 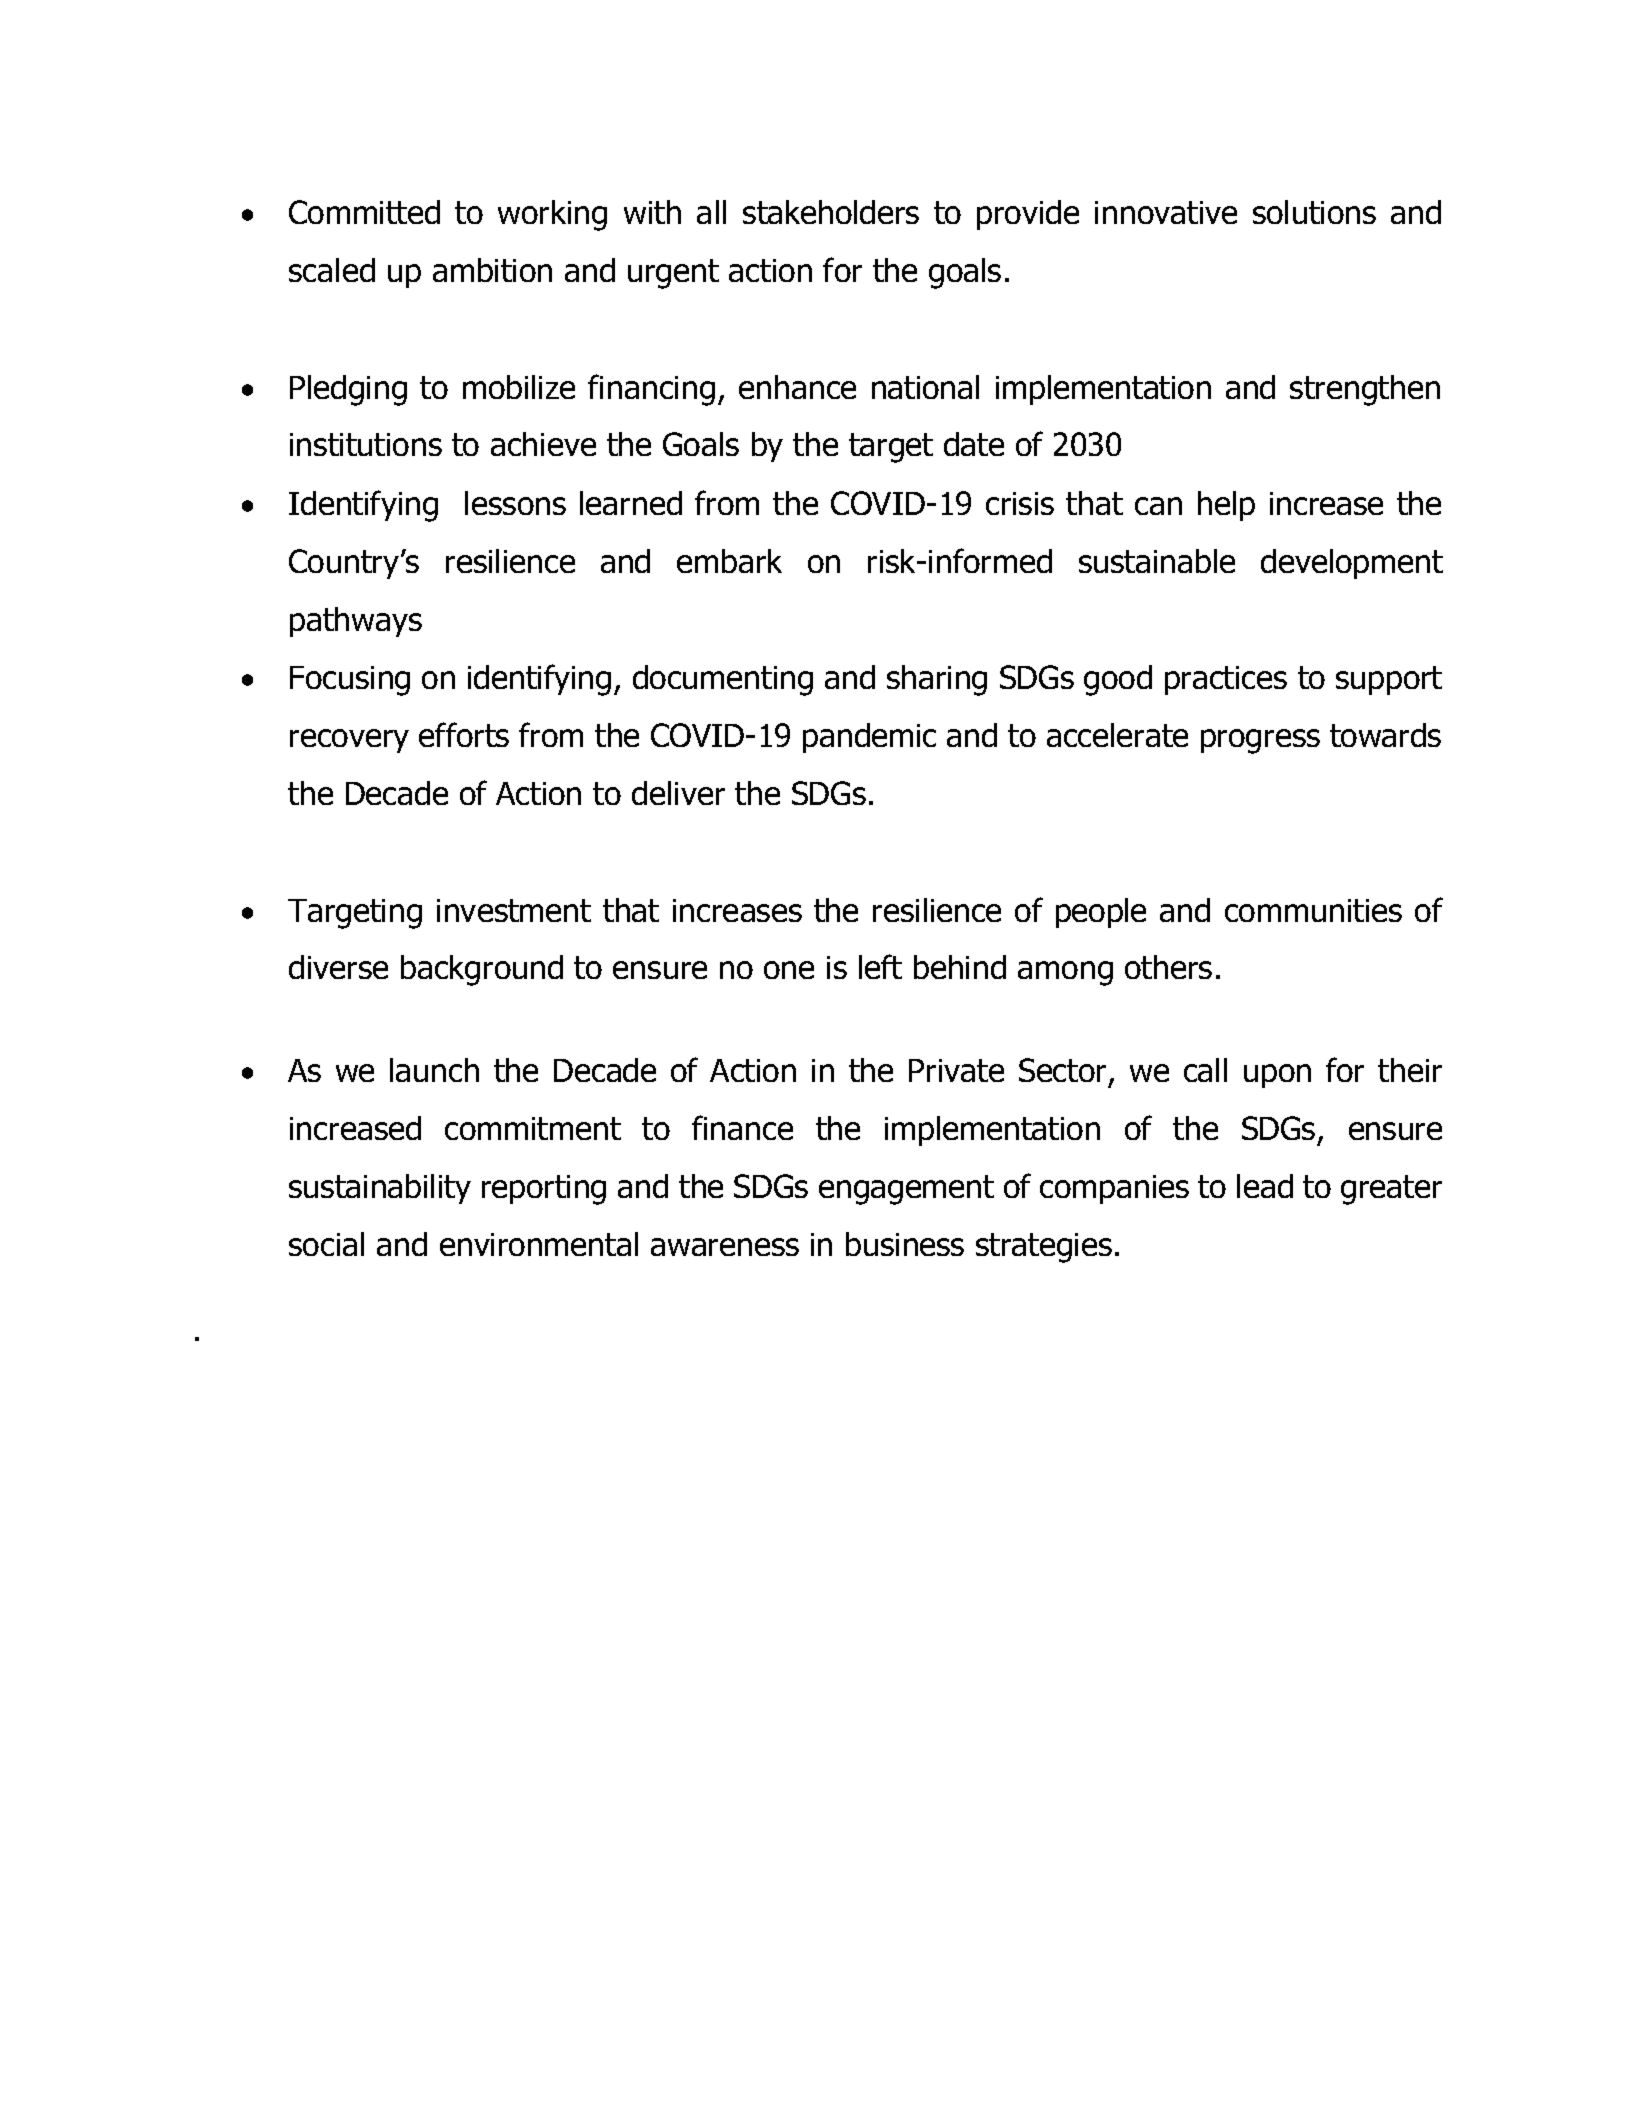 What do you see at coordinates (905, 1244) in the screenshot?
I see `business` at bounding box center [905, 1244].
